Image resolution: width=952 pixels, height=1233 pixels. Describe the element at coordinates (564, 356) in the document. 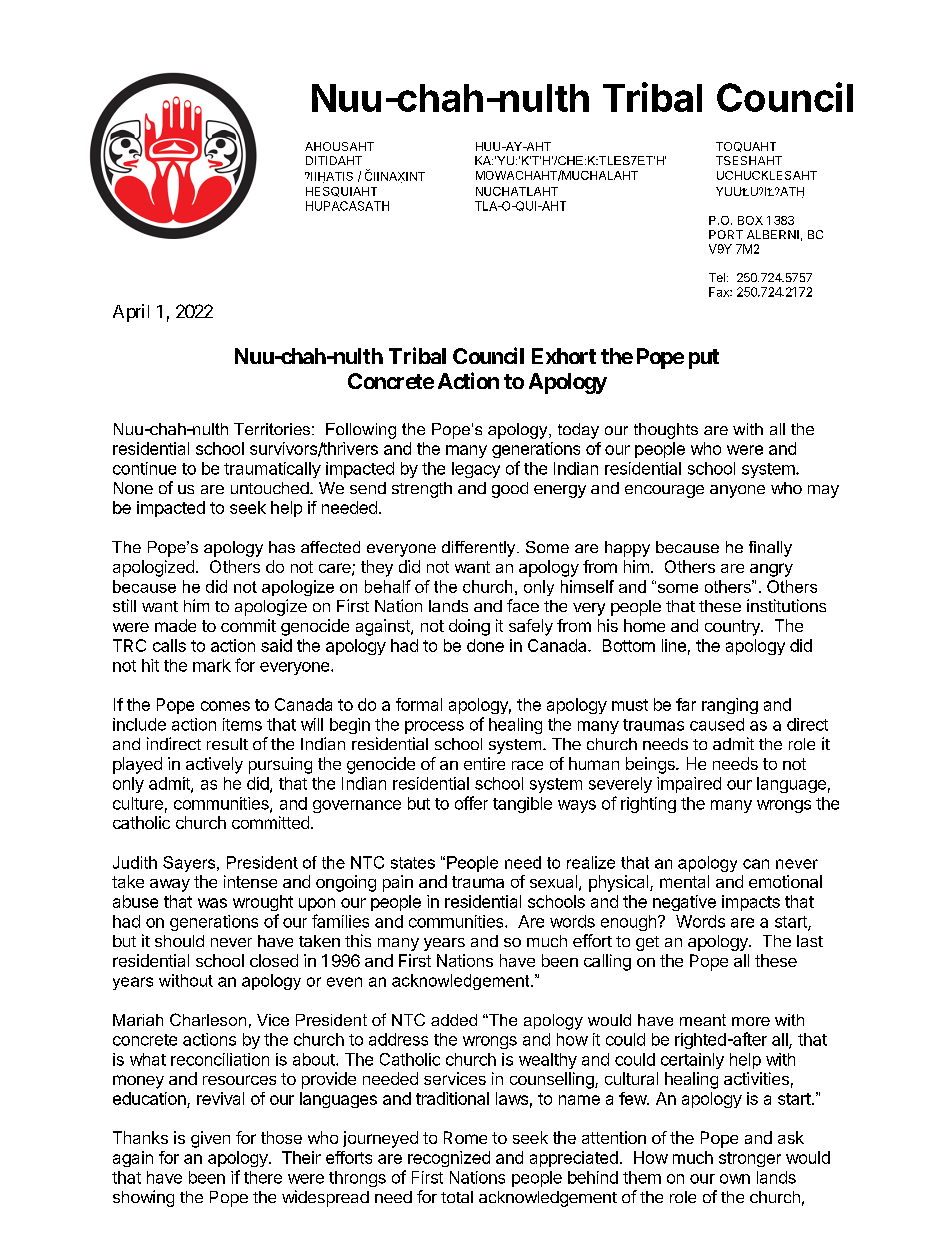

I see `Exhort` at that location.
